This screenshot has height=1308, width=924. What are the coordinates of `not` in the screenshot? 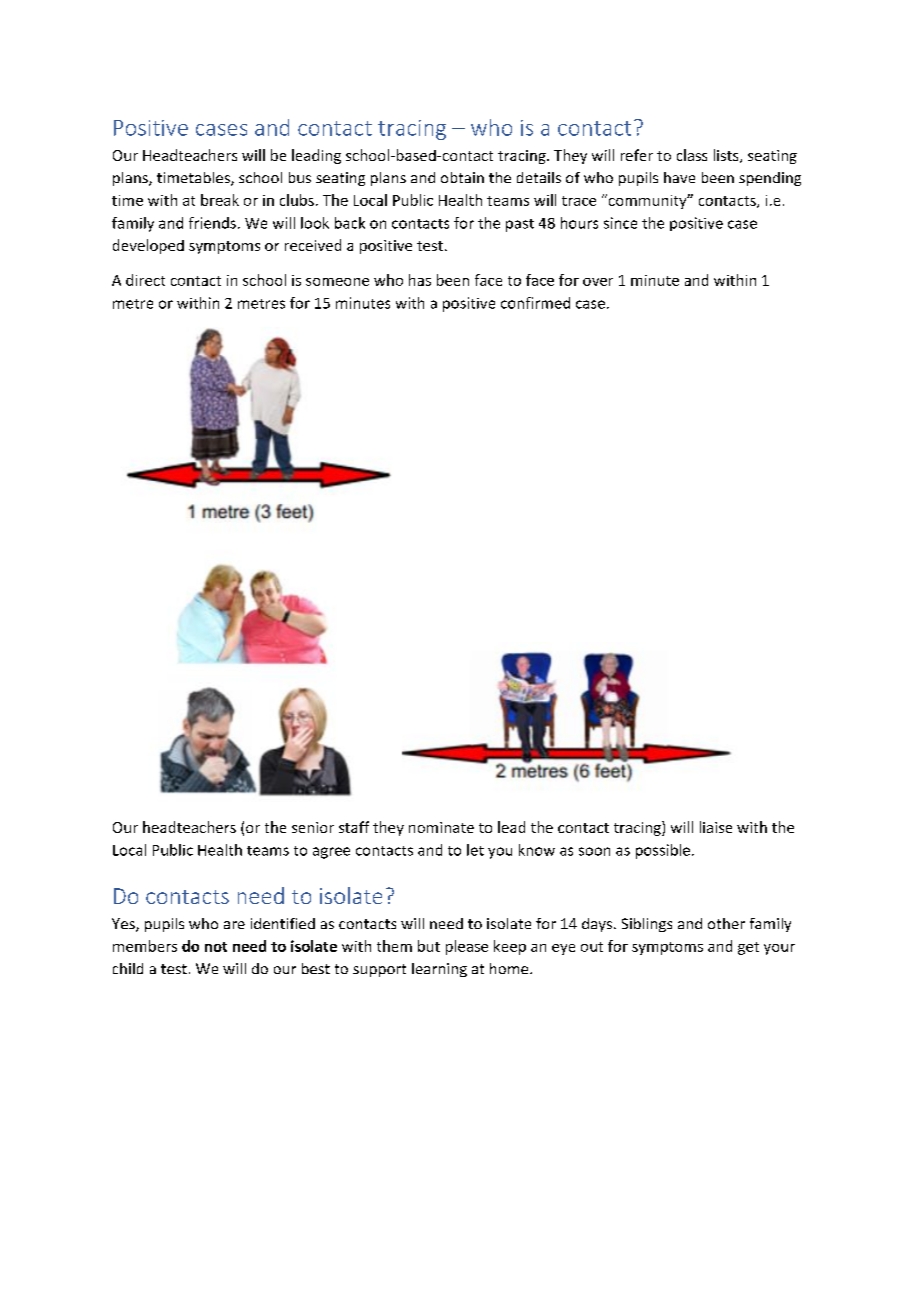 It's located at (216, 947).
